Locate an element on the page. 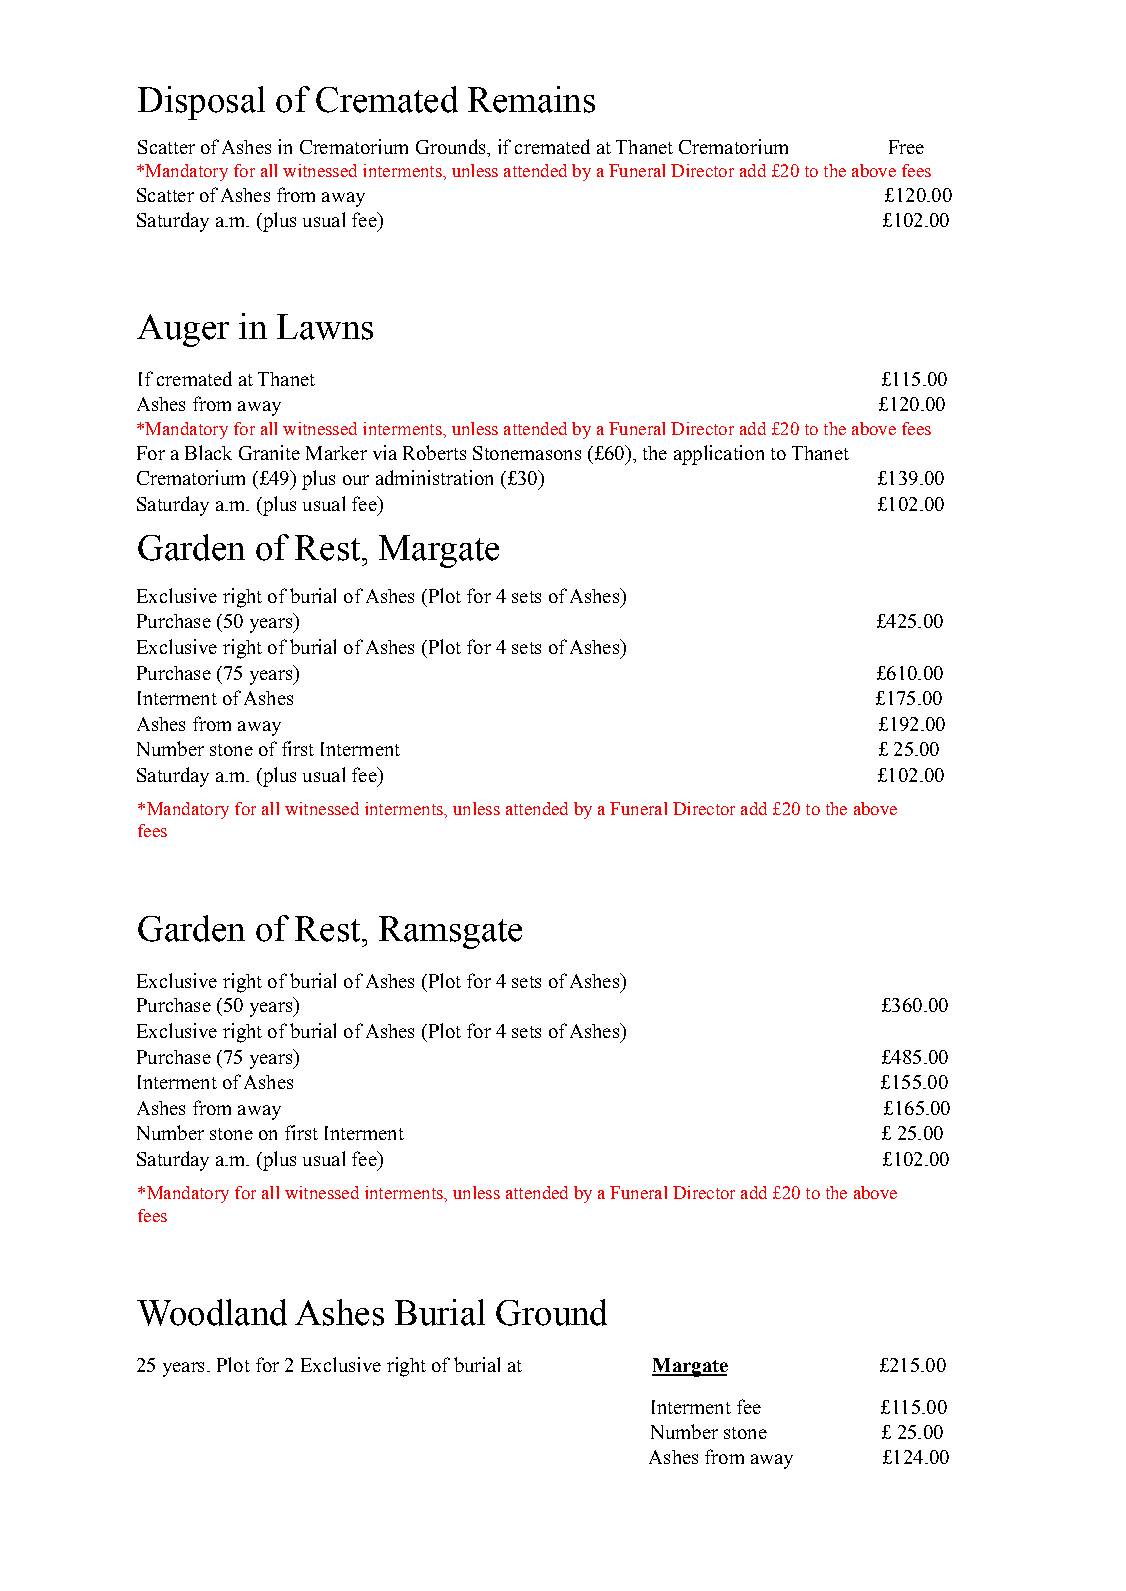  Disposal is located at coordinates (201, 103).
